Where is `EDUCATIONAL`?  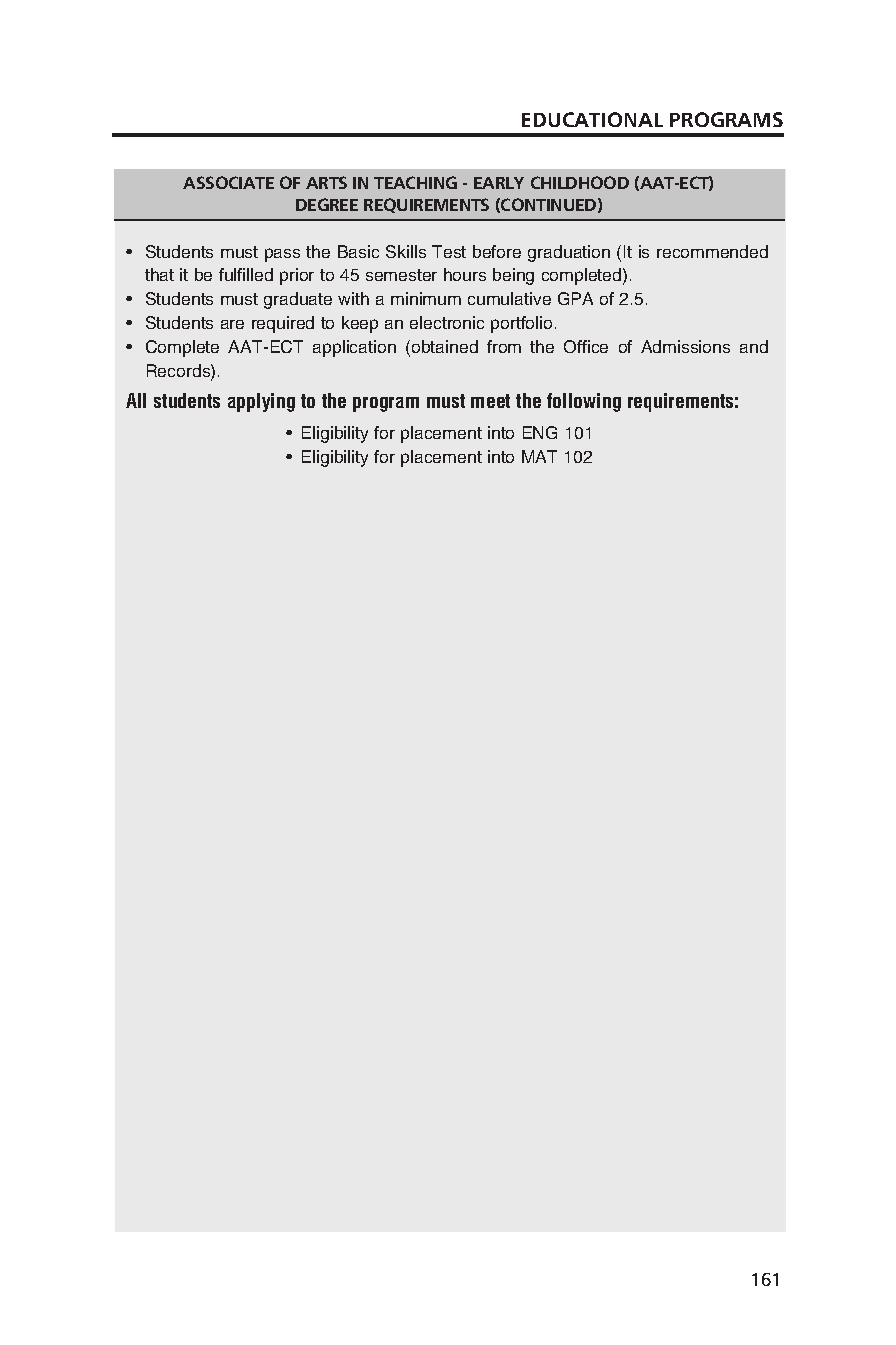 EDUCATIONAL is located at coordinates (592, 119).
